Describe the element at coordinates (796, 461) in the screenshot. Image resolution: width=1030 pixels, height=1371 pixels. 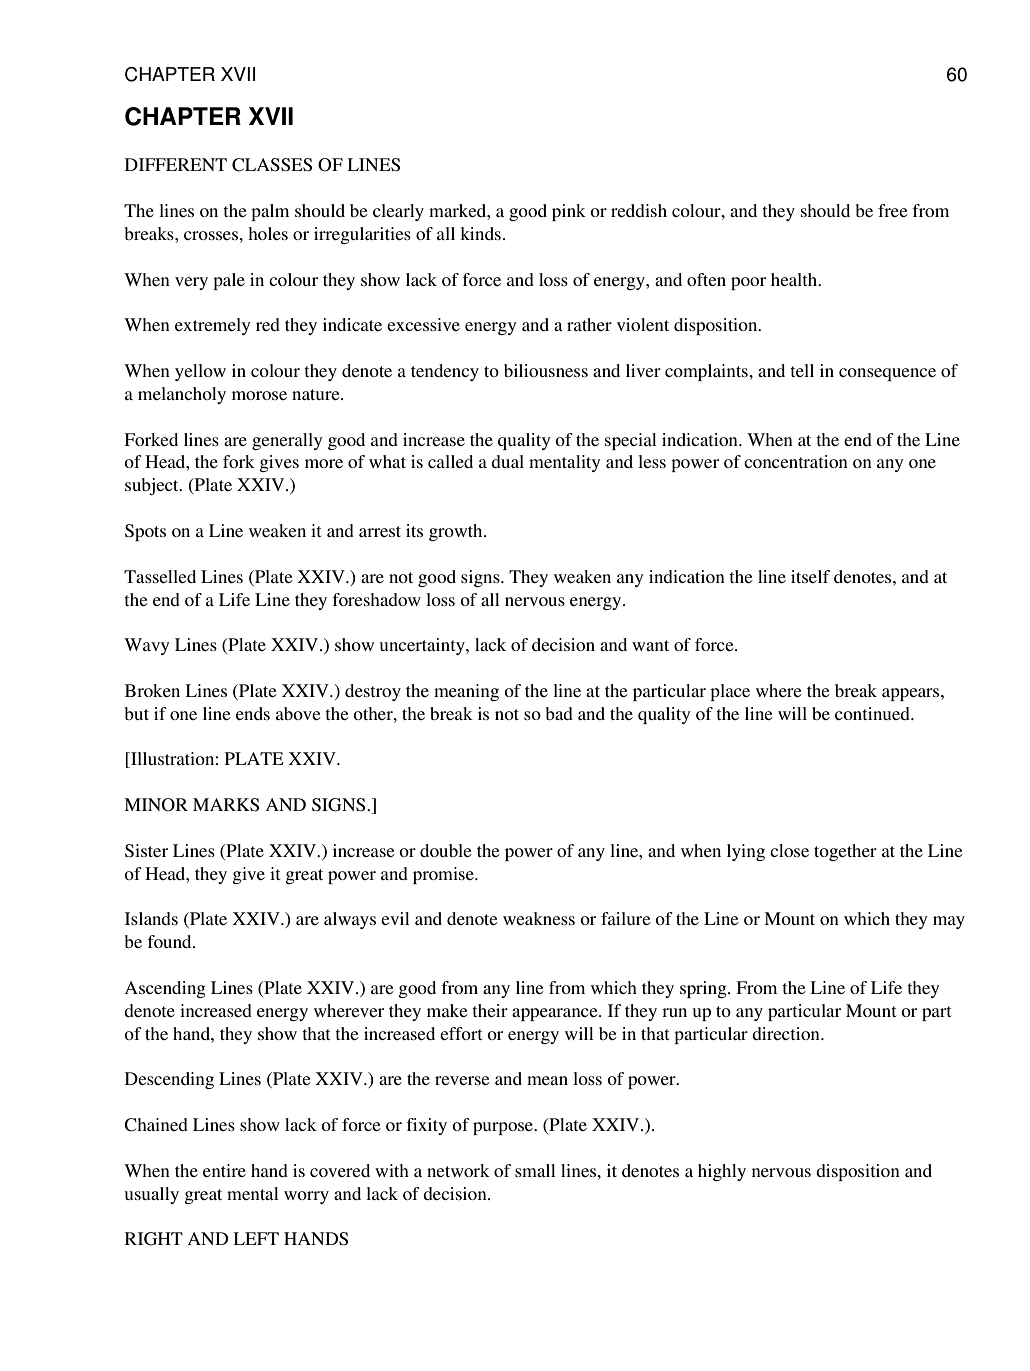
I see `concentration` at that location.
